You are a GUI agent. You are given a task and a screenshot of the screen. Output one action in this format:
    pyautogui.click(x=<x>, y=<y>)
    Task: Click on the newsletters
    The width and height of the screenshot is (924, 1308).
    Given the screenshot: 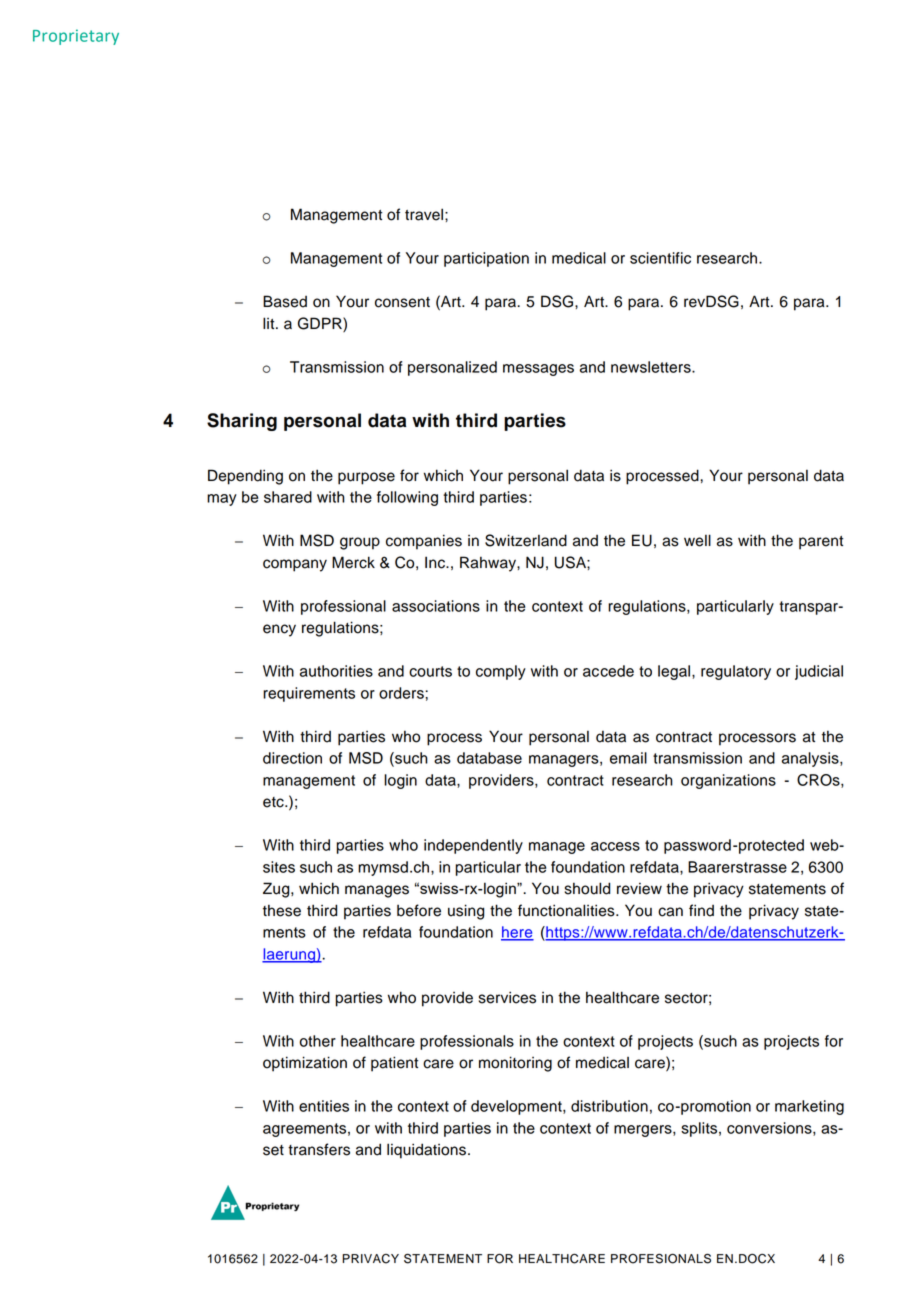 What is the action you would take?
    pyautogui.click(x=652, y=367)
